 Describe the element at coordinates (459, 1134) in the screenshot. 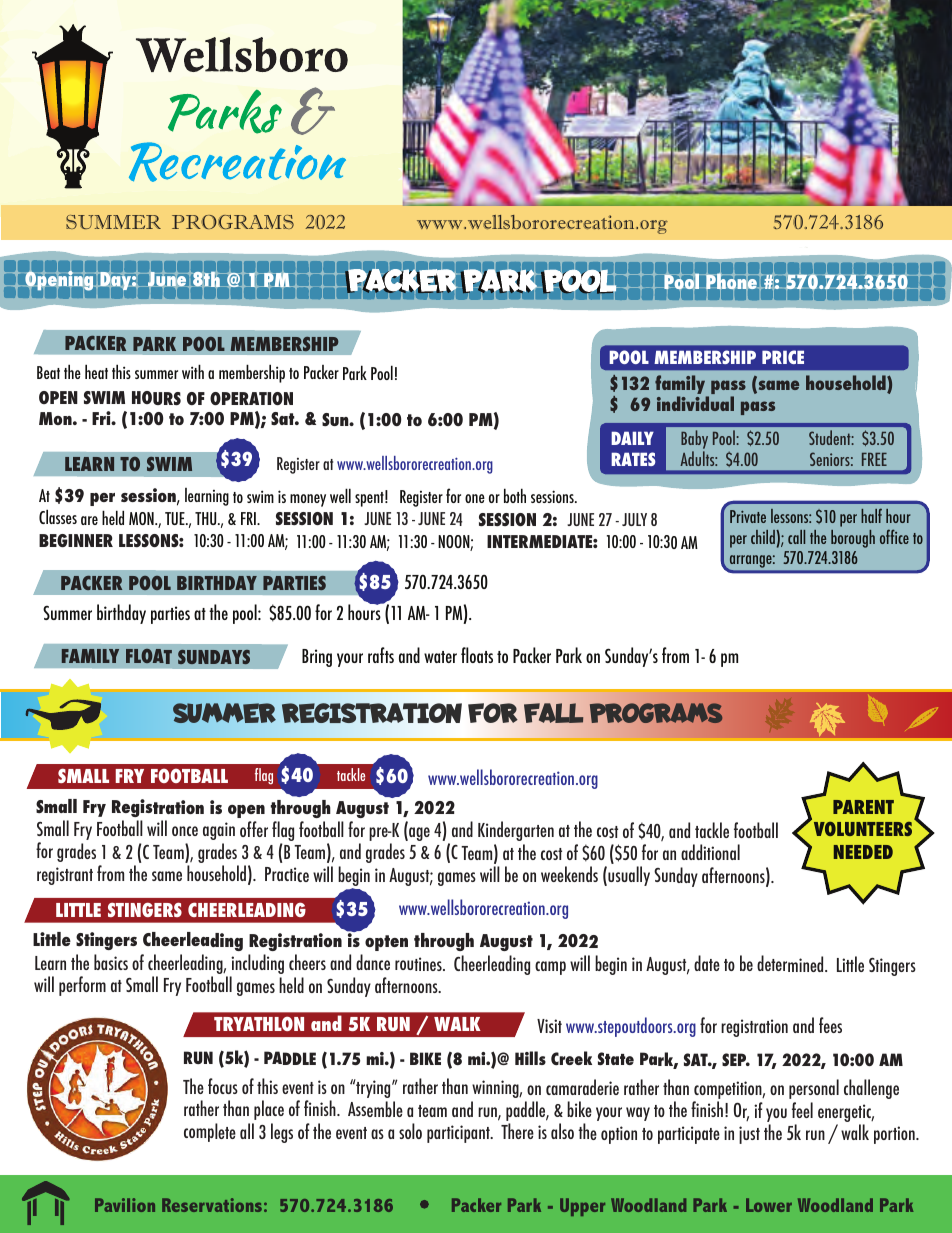

I see `participant` at that location.
